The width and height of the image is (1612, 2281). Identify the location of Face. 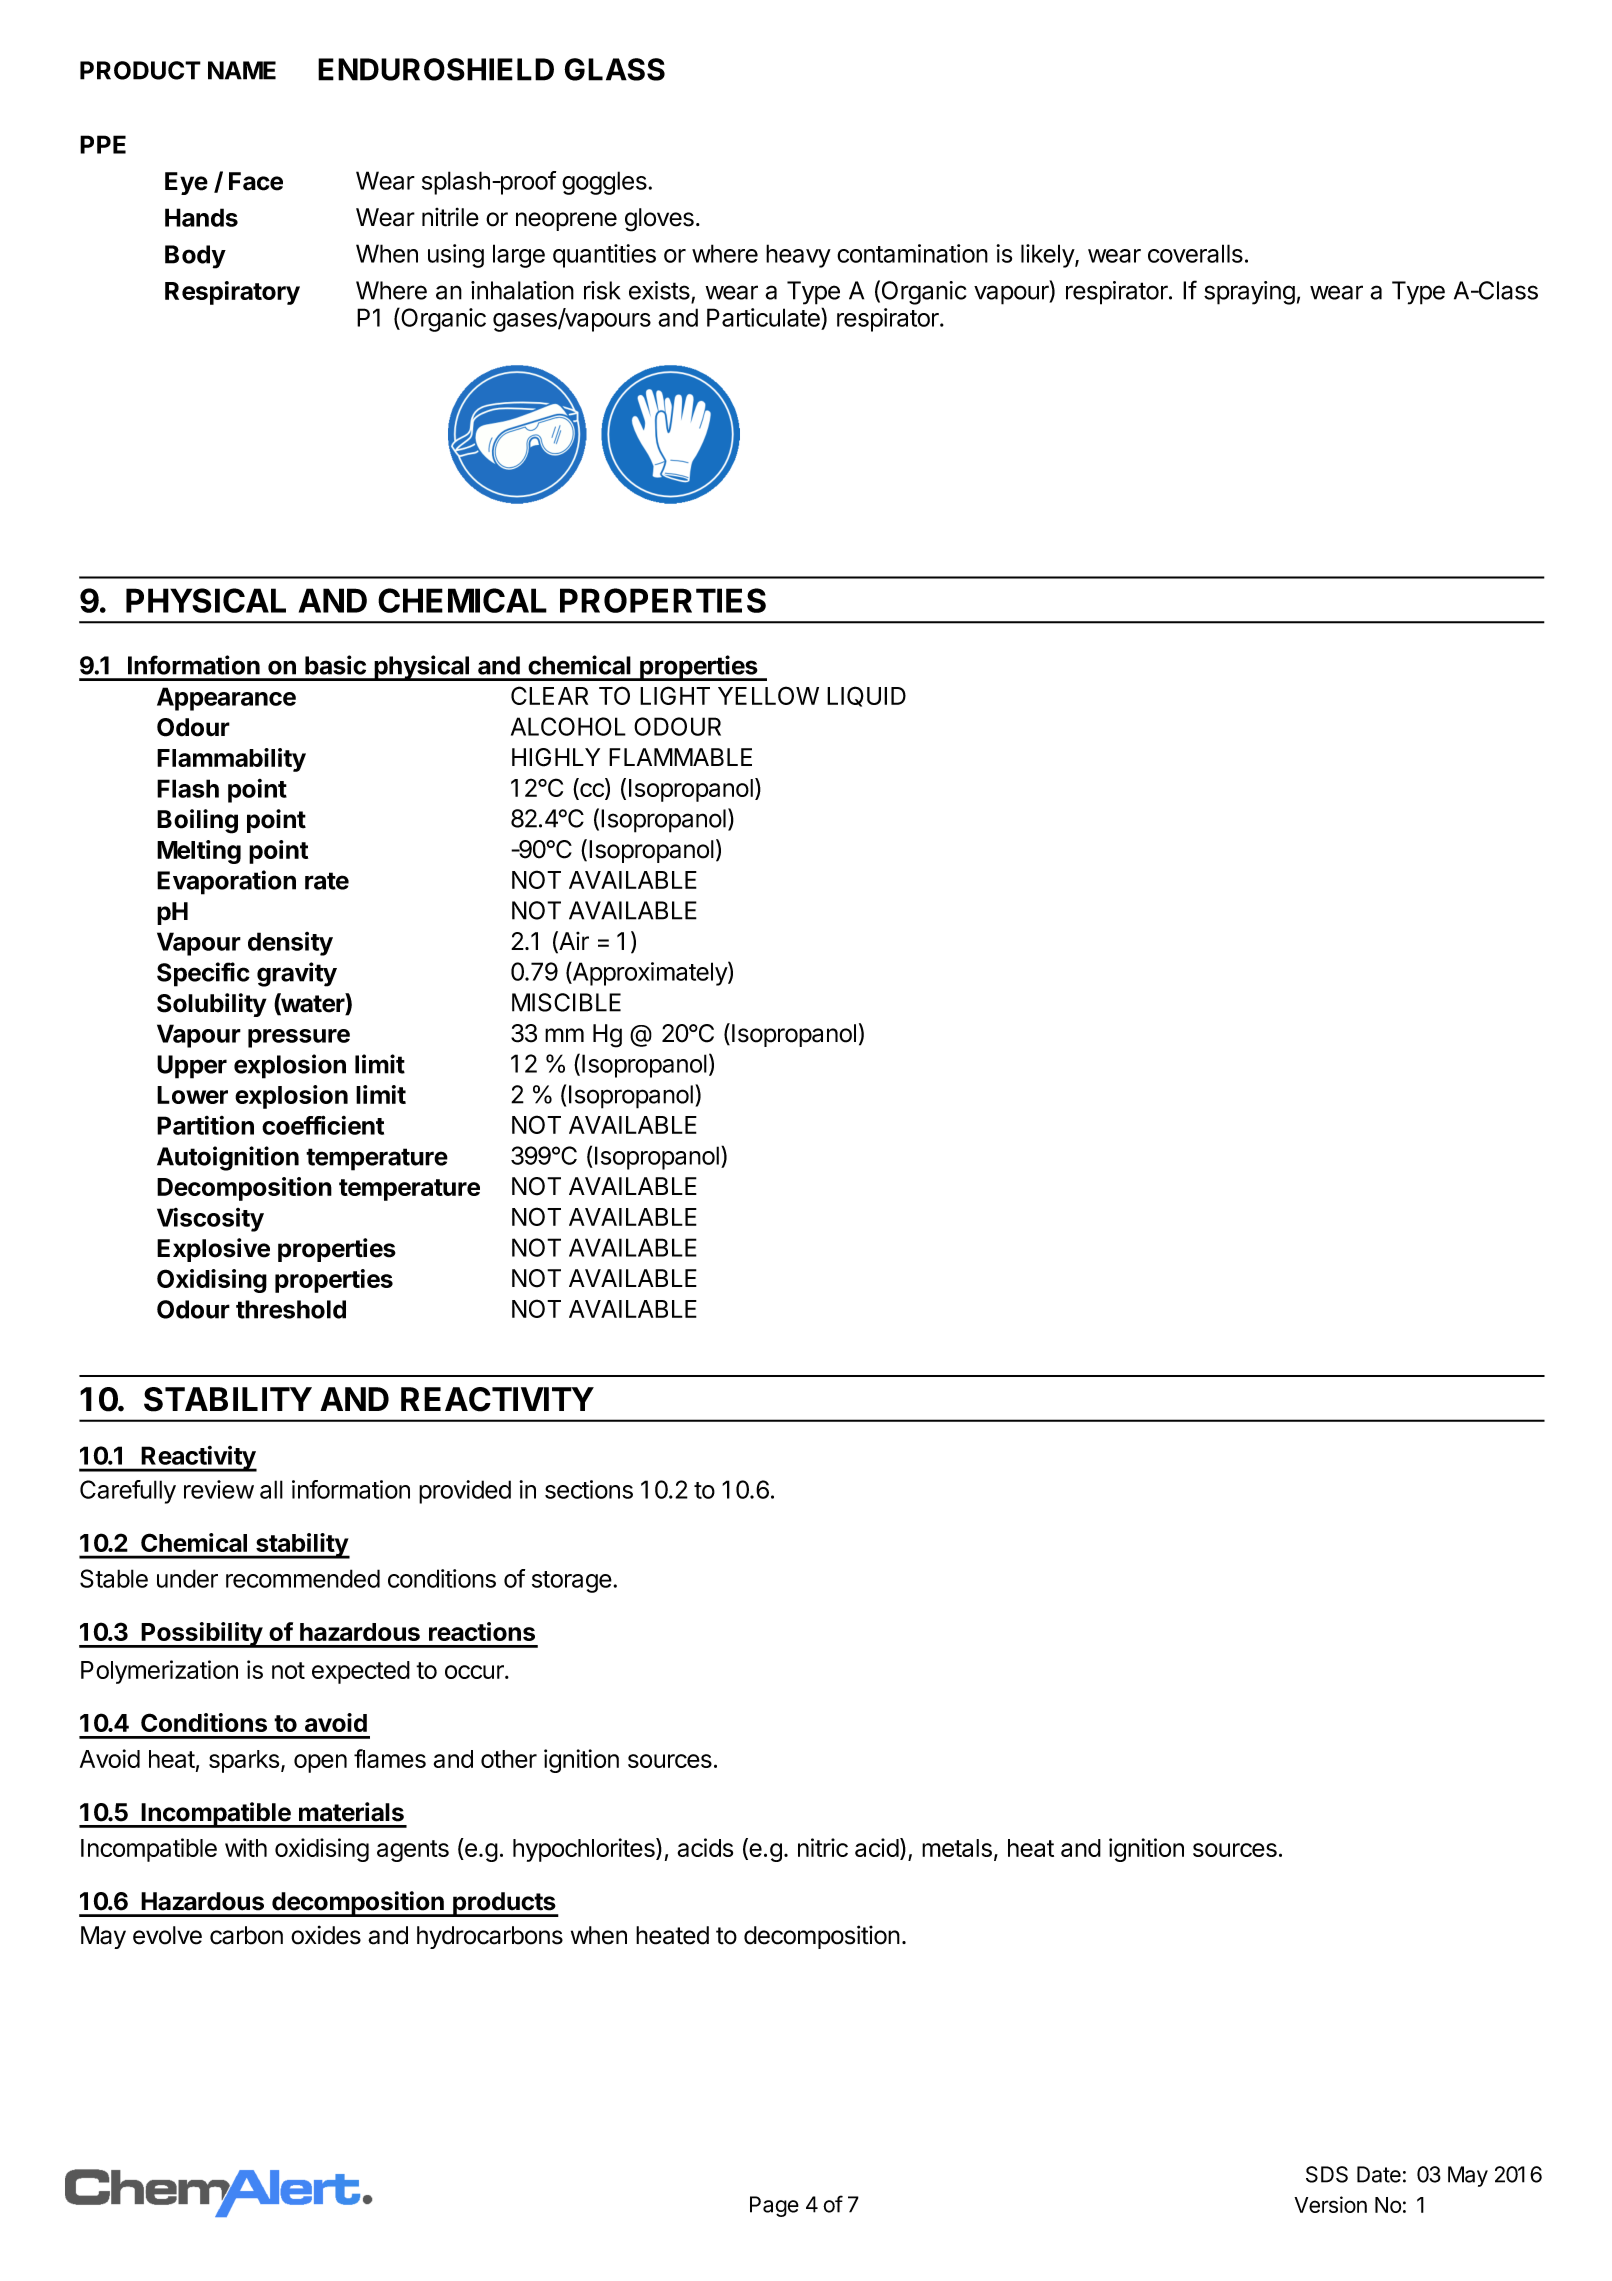
(256, 181).
